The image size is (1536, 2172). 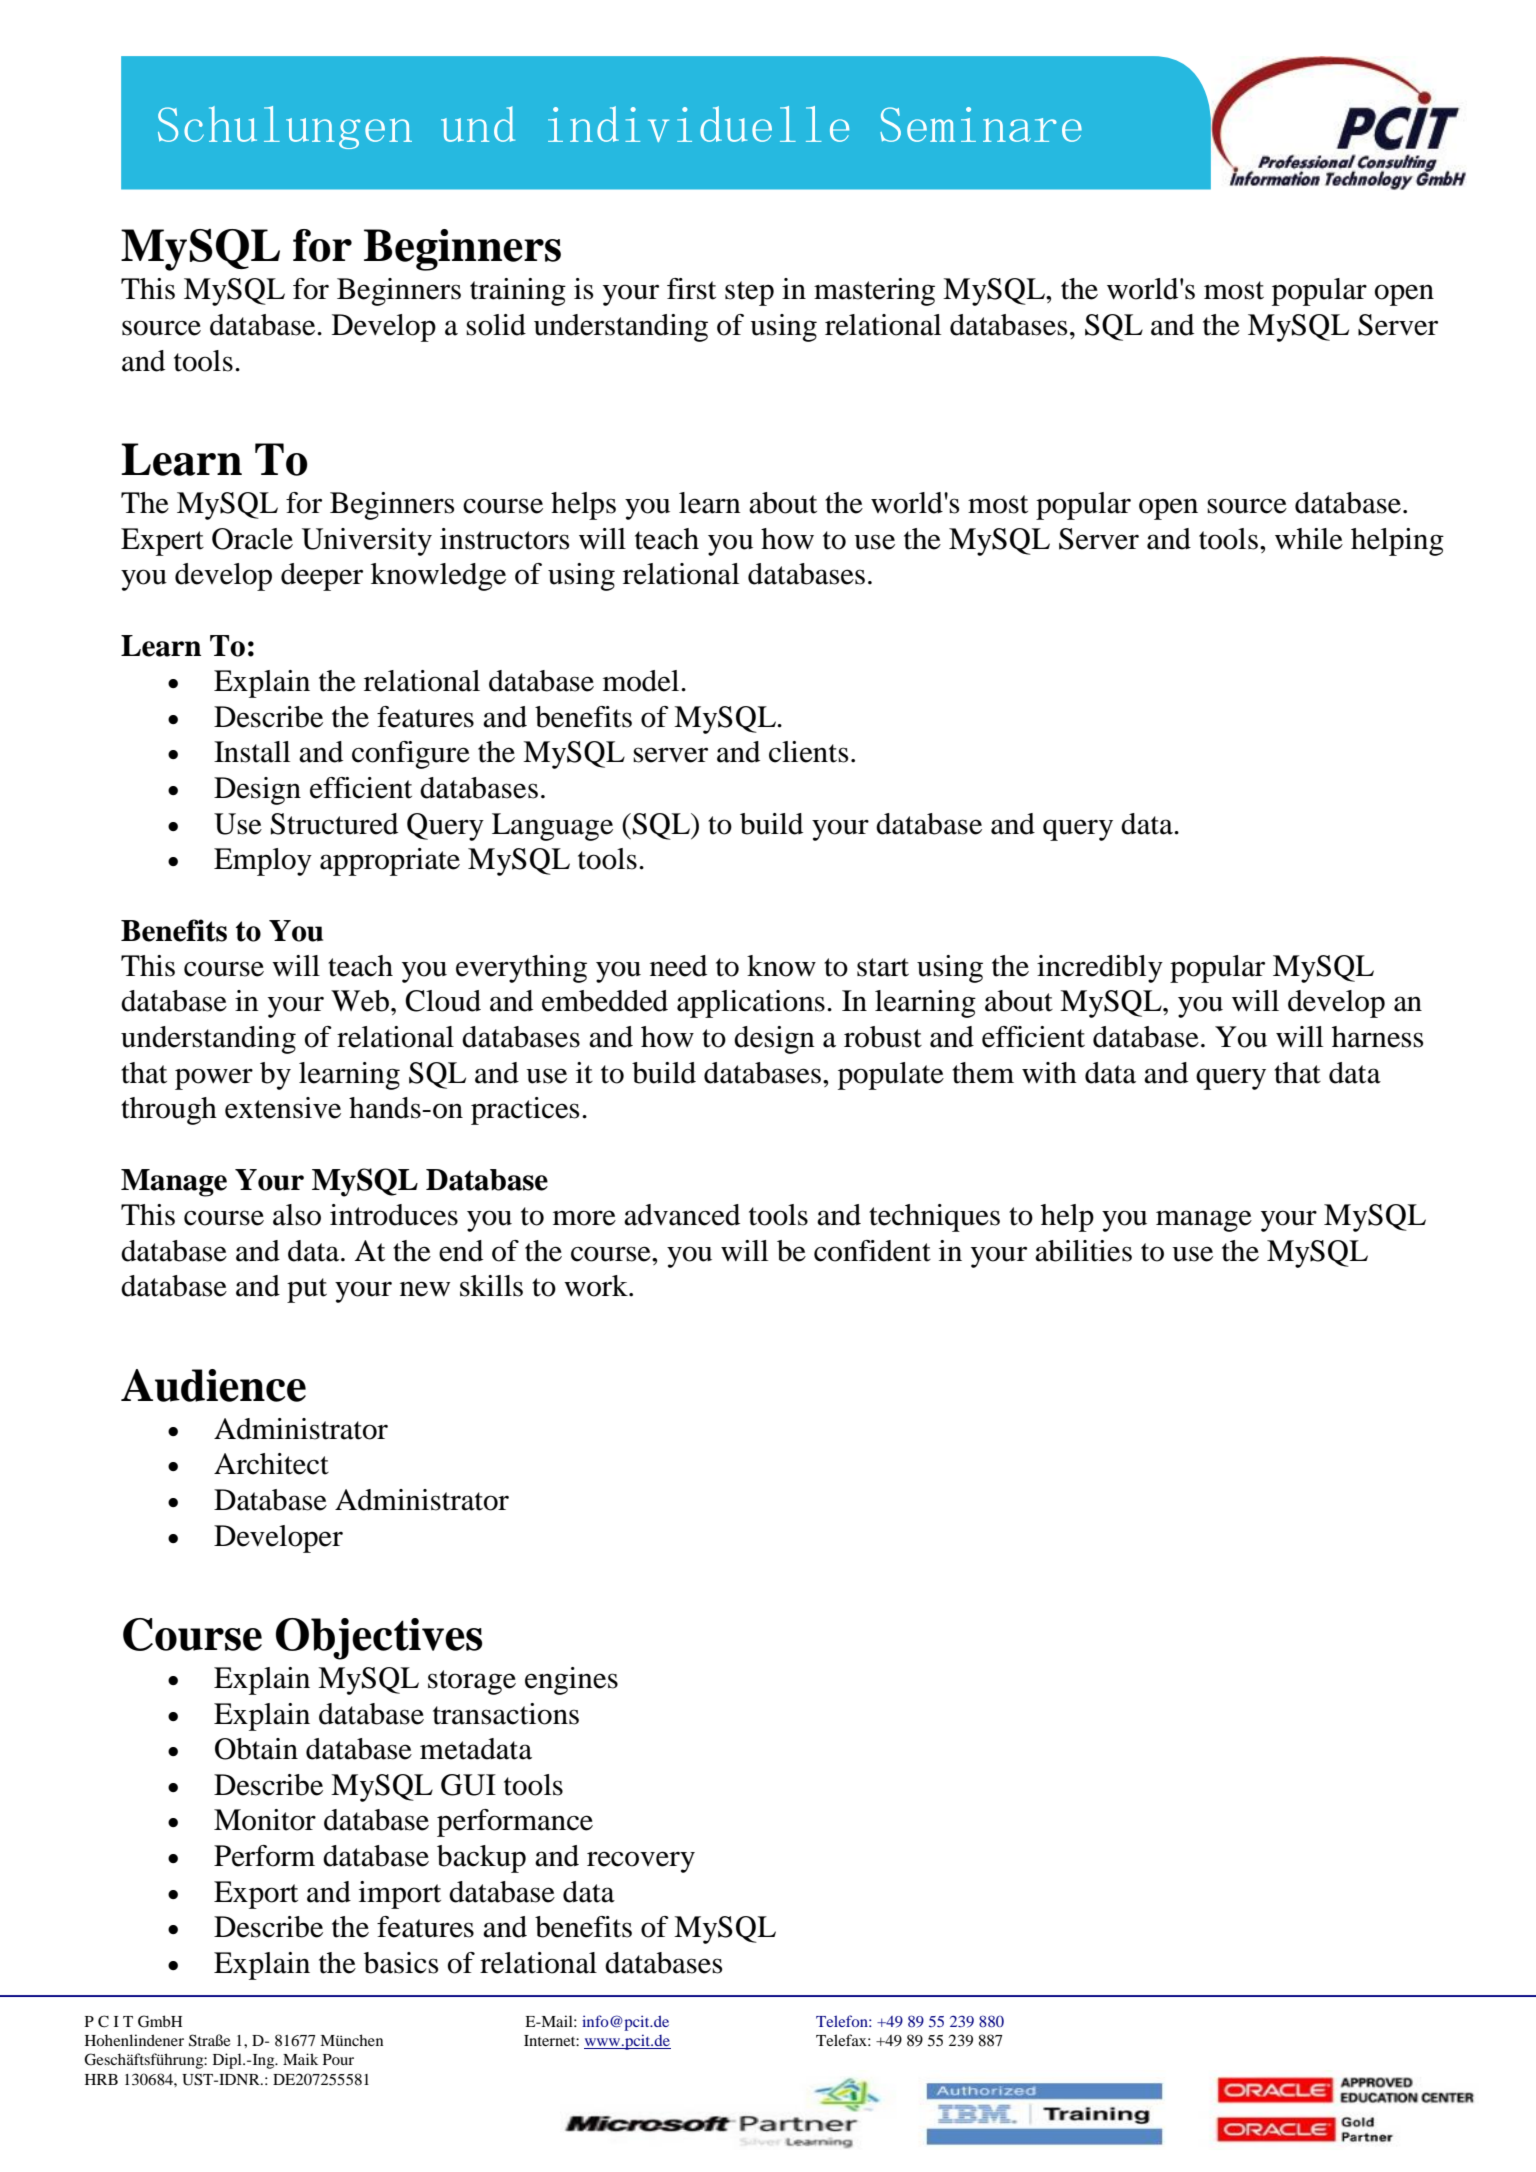 I want to click on advanced, so click(x=682, y=1215).
